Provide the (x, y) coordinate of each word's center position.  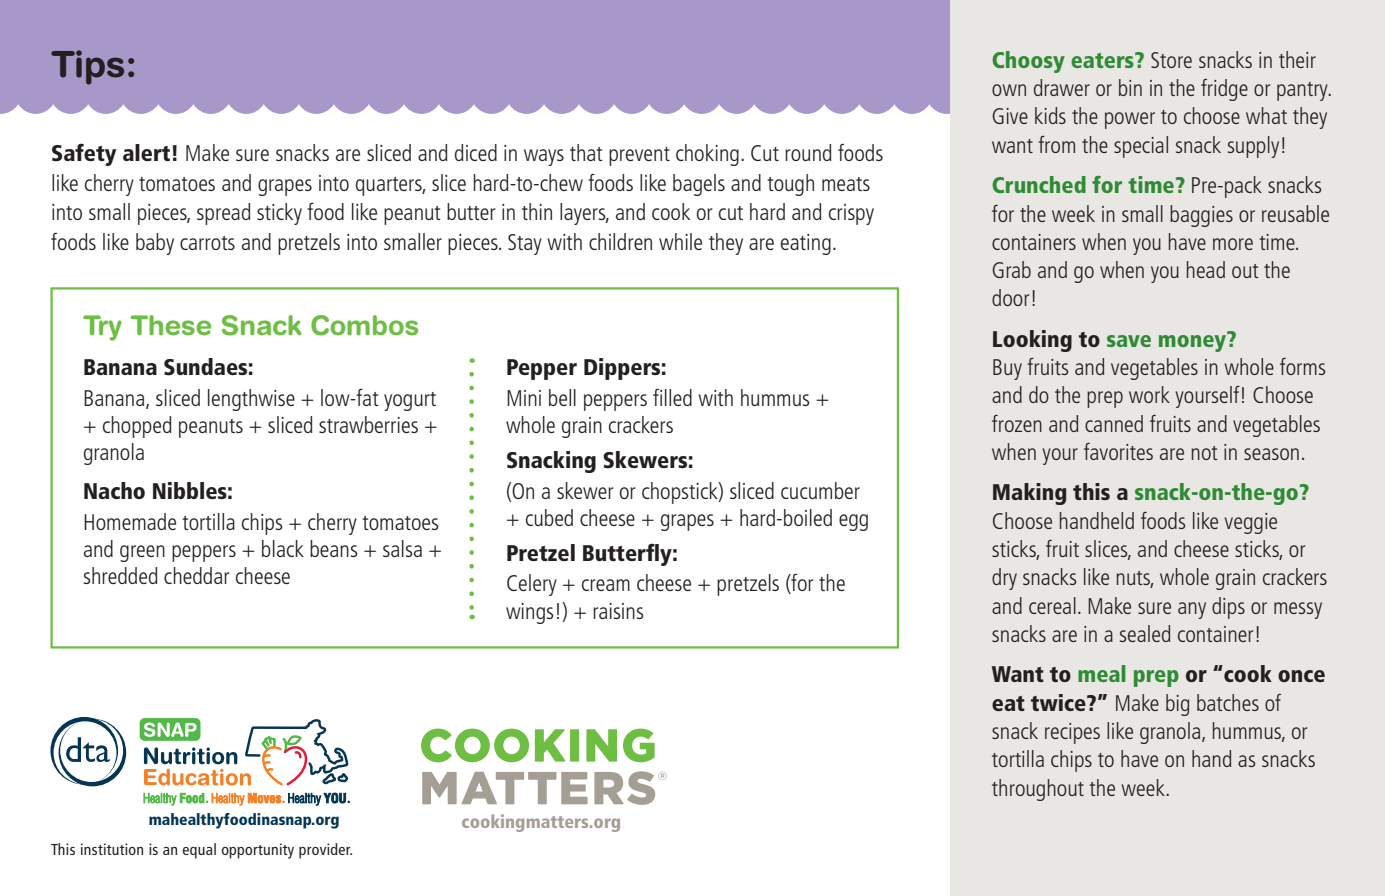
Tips (87, 67)
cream (606, 585)
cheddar (197, 575)
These (171, 325)
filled (672, 397)
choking (707, 155)
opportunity (258, 851)
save (1129, 341)
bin (1130, 87)
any (1192, 610)
